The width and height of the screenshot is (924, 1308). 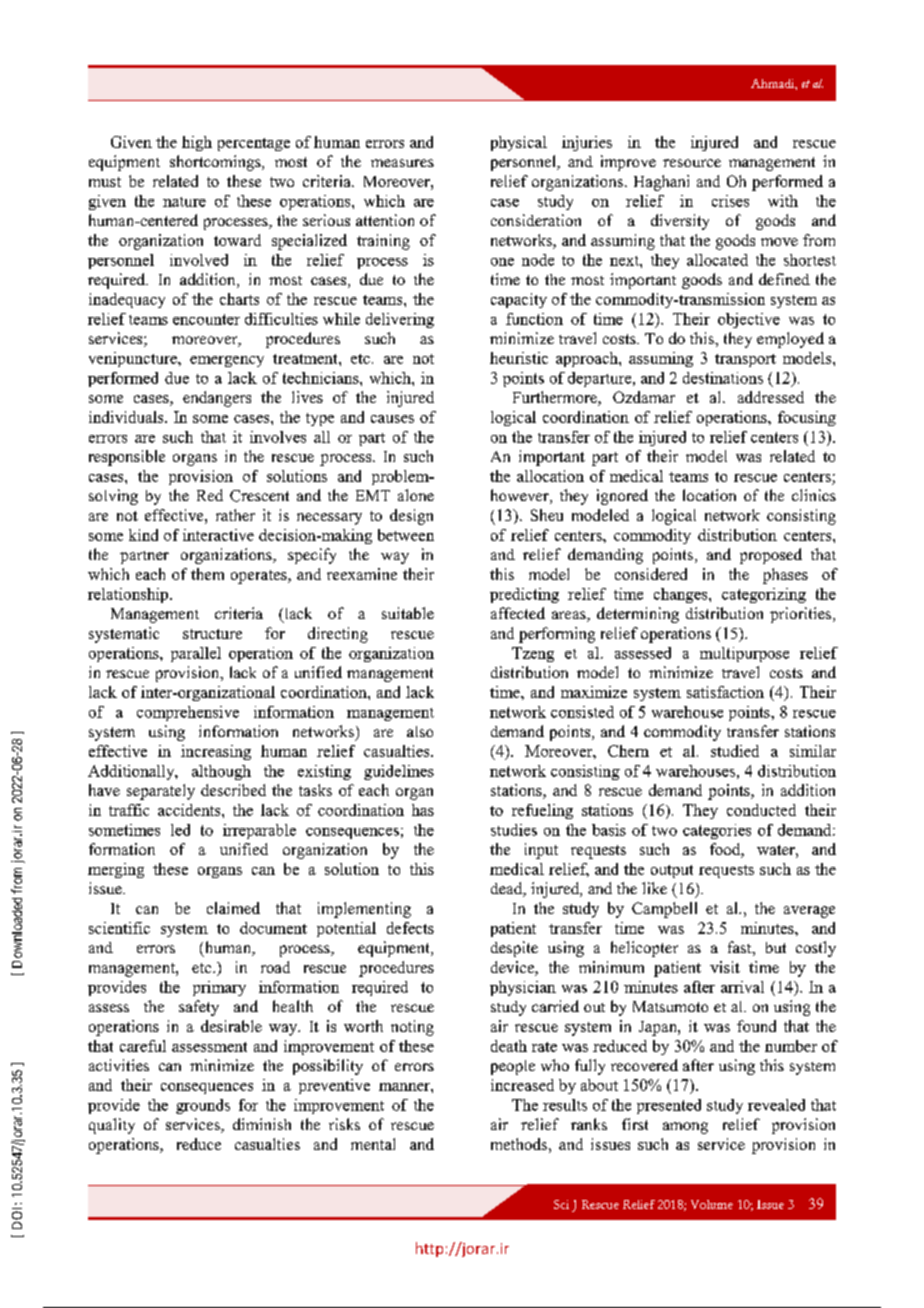 What do you see at coordinates (725, 692) in the screenshot?
I see `satisfaction` at bounding box center [725, 692].
